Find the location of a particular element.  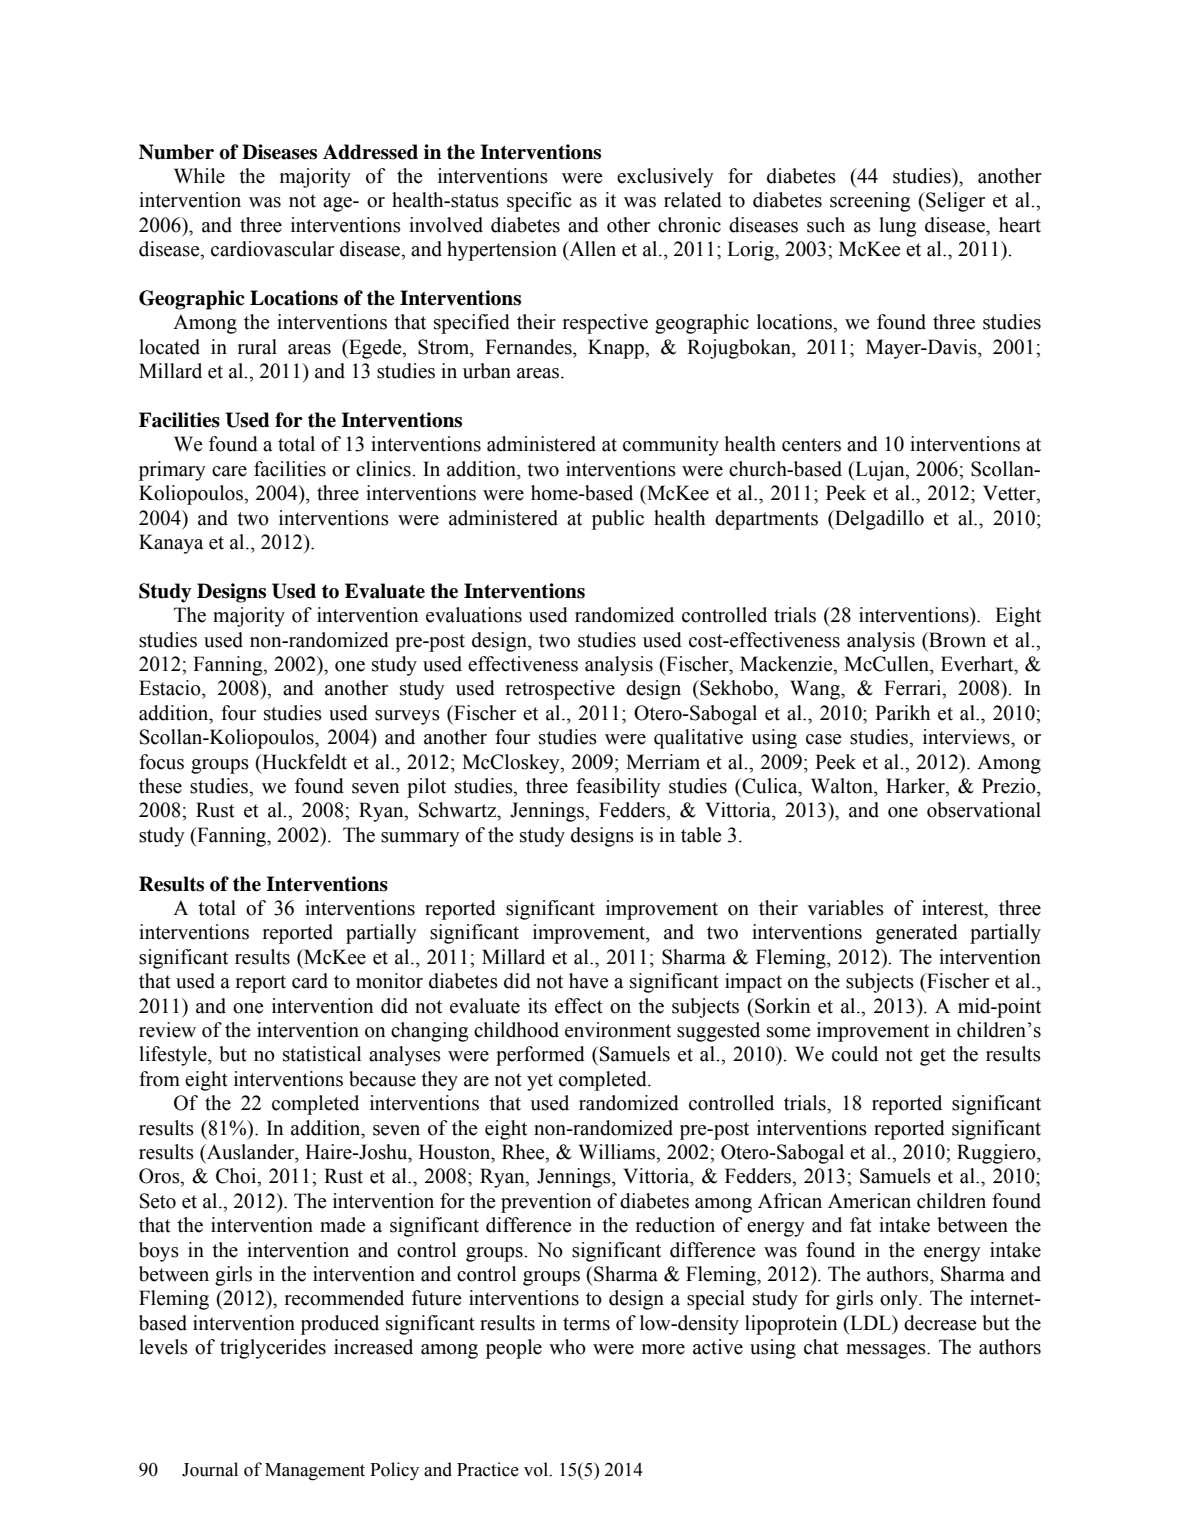

made is located at coordinates (343, 1225).
